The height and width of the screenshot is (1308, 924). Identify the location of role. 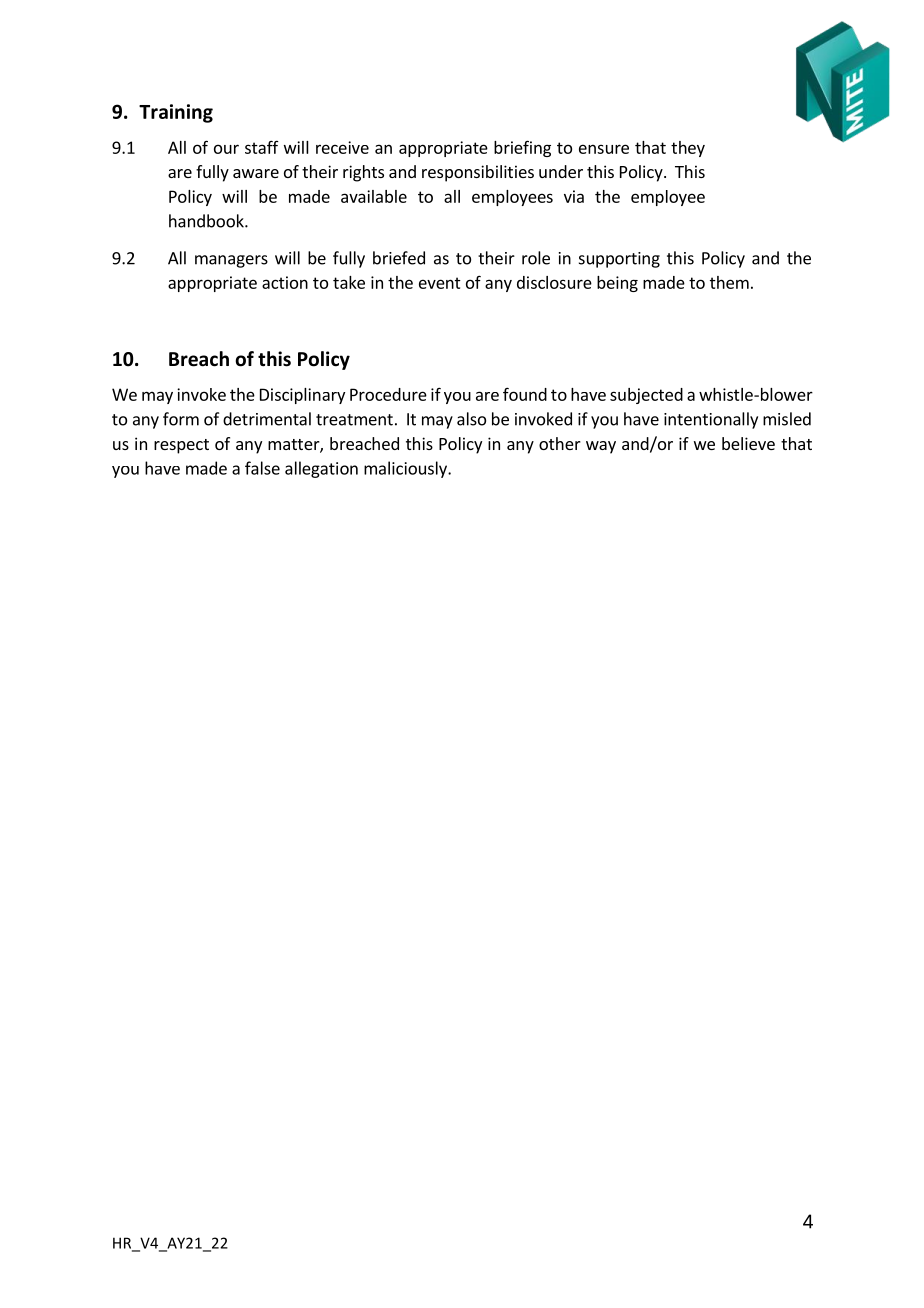
(536, 258).
